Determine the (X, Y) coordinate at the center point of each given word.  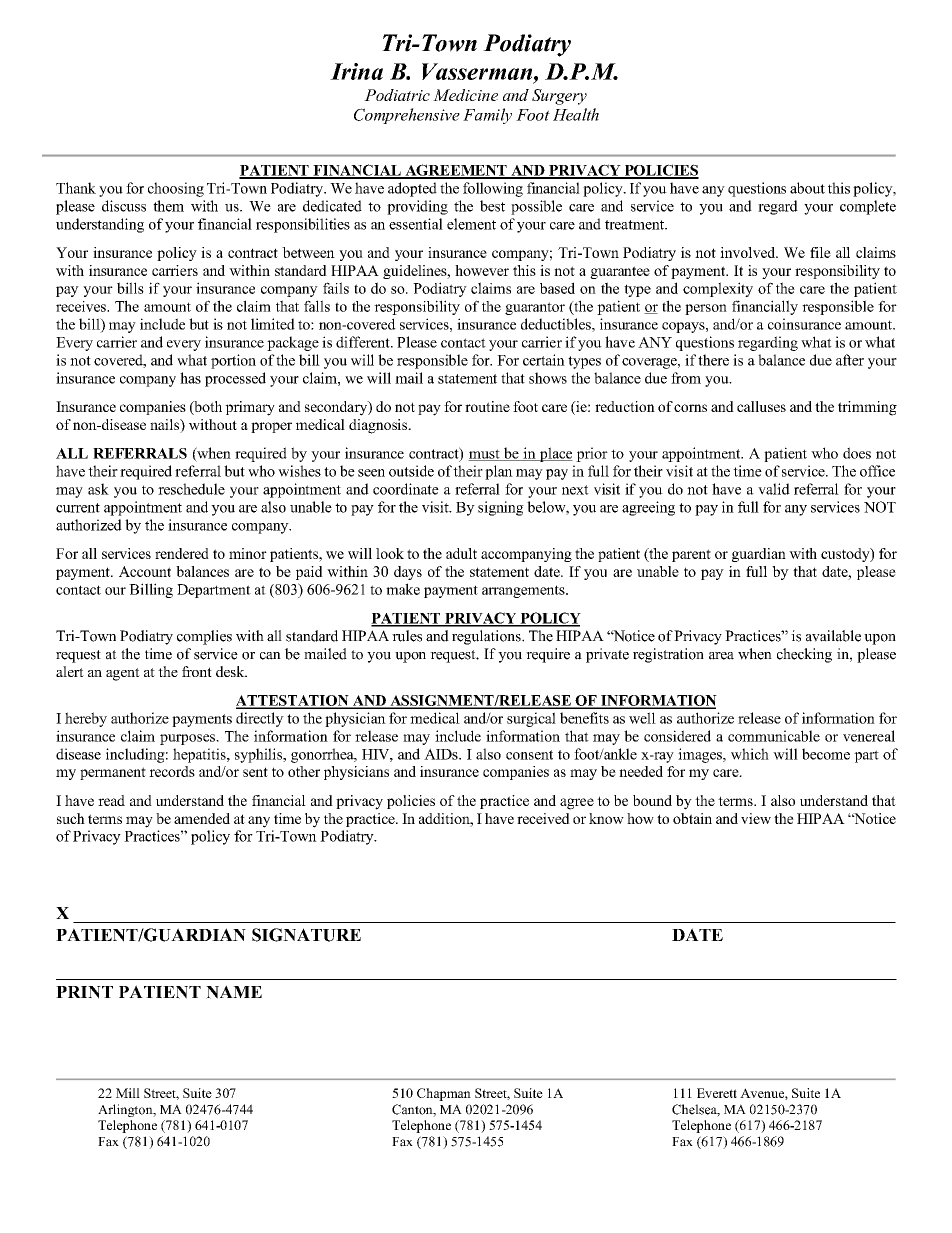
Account (145, 571)
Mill (128, 1093)
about (807, 188)
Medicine (465, 95)
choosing (176, 189)
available (833, 636)
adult (461, 553)
